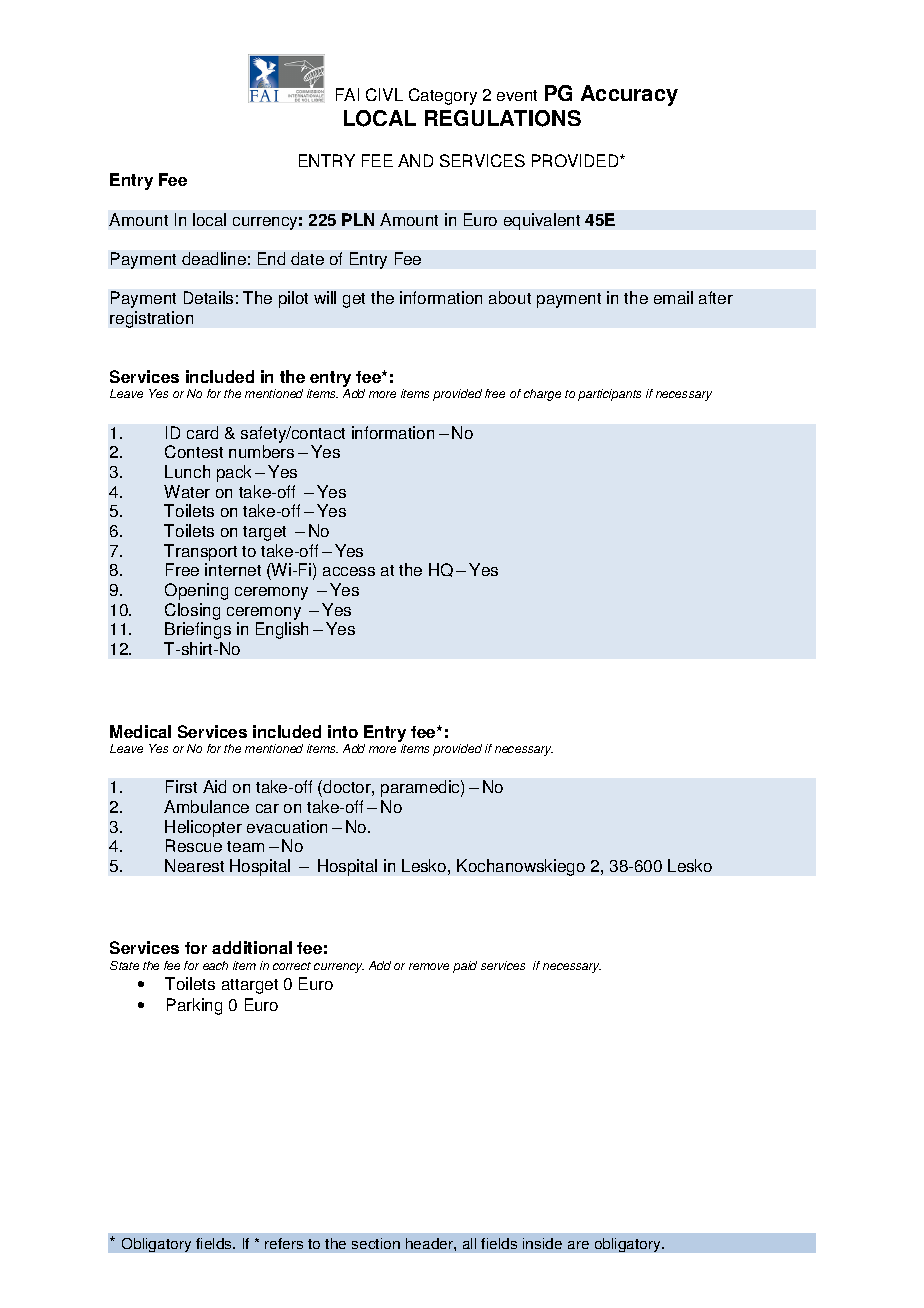 This image has height=1308, width=924. What do you see at coordinates (343, 731) in the image?
I see `into` at bounding box center [343, 731].
